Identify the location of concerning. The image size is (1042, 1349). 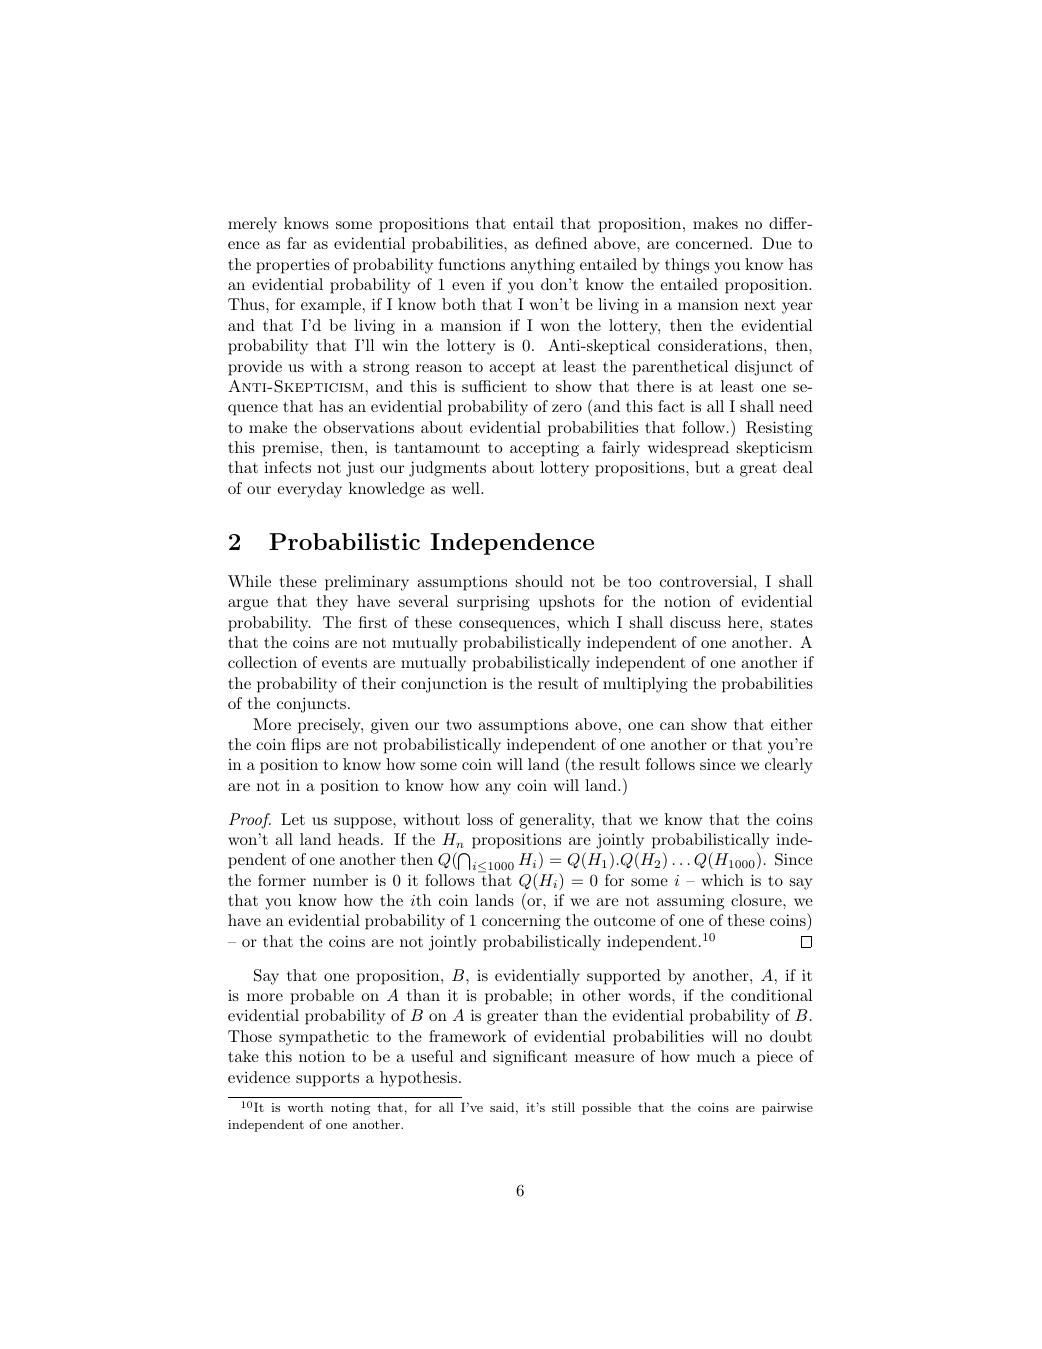
(521, 922).
